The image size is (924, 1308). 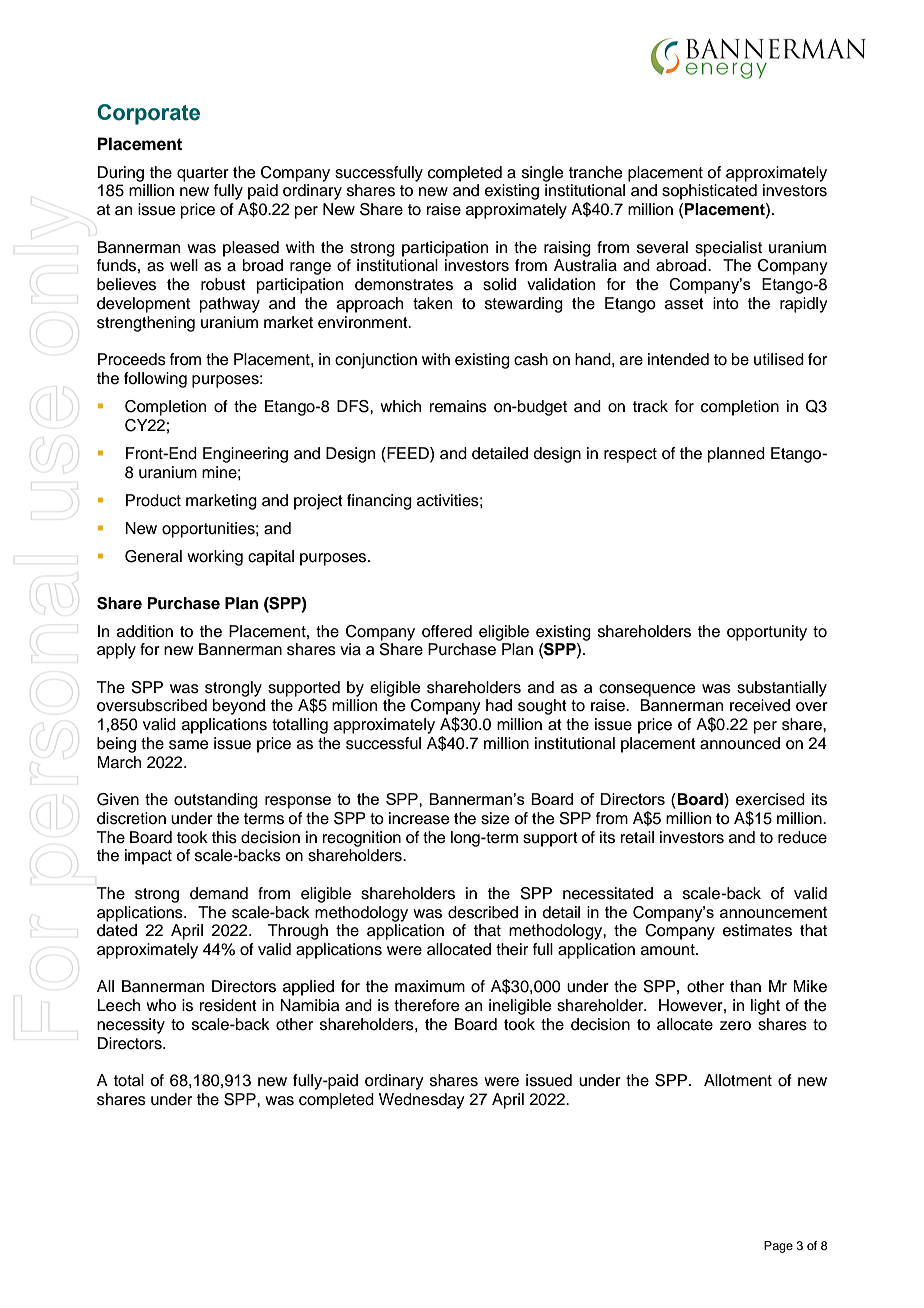 What do you see at coordinates (153, 500) in the image?
I see `Product` at bounding box center [153, 500].
